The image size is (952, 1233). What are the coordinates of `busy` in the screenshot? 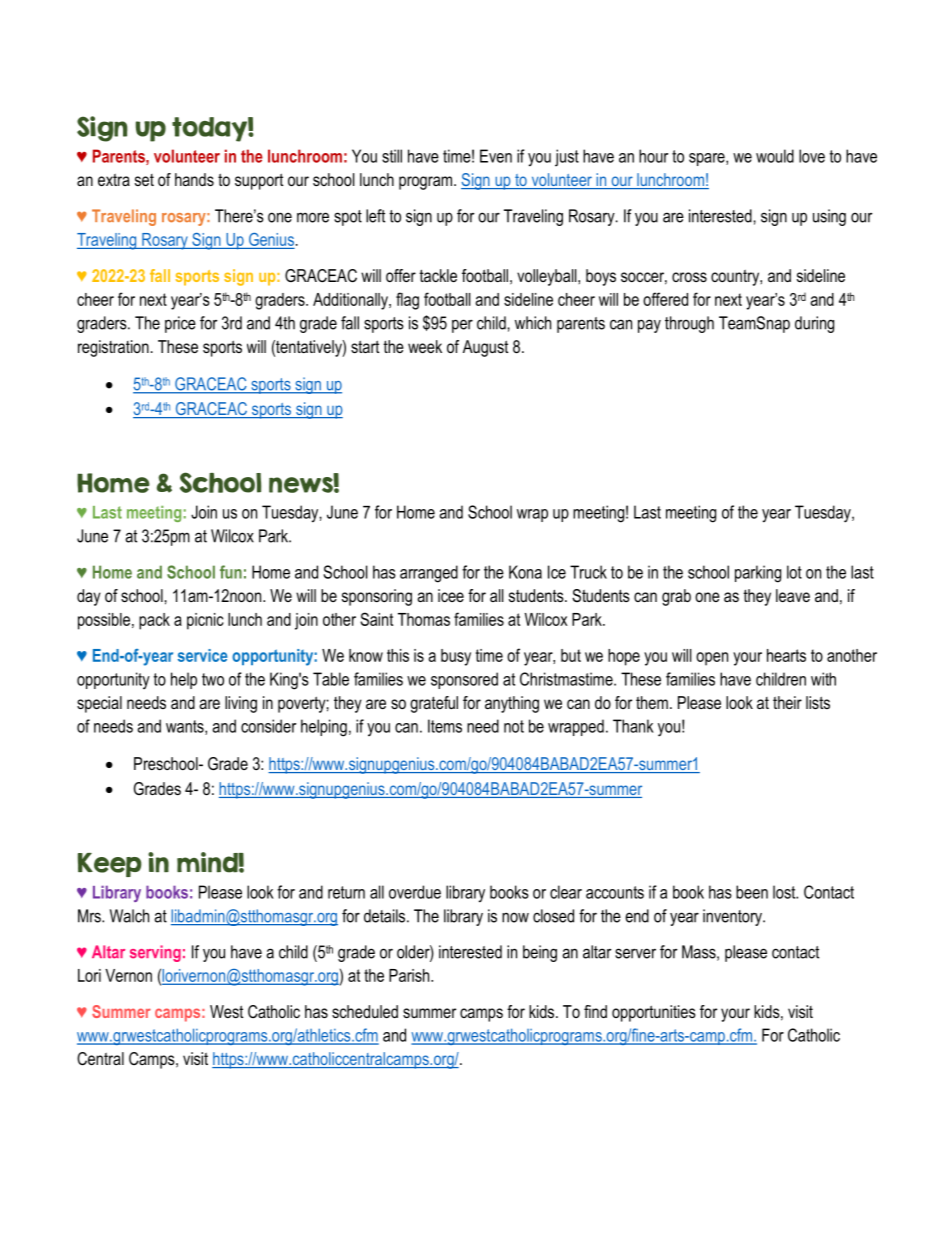 It's located at (456, 657).
